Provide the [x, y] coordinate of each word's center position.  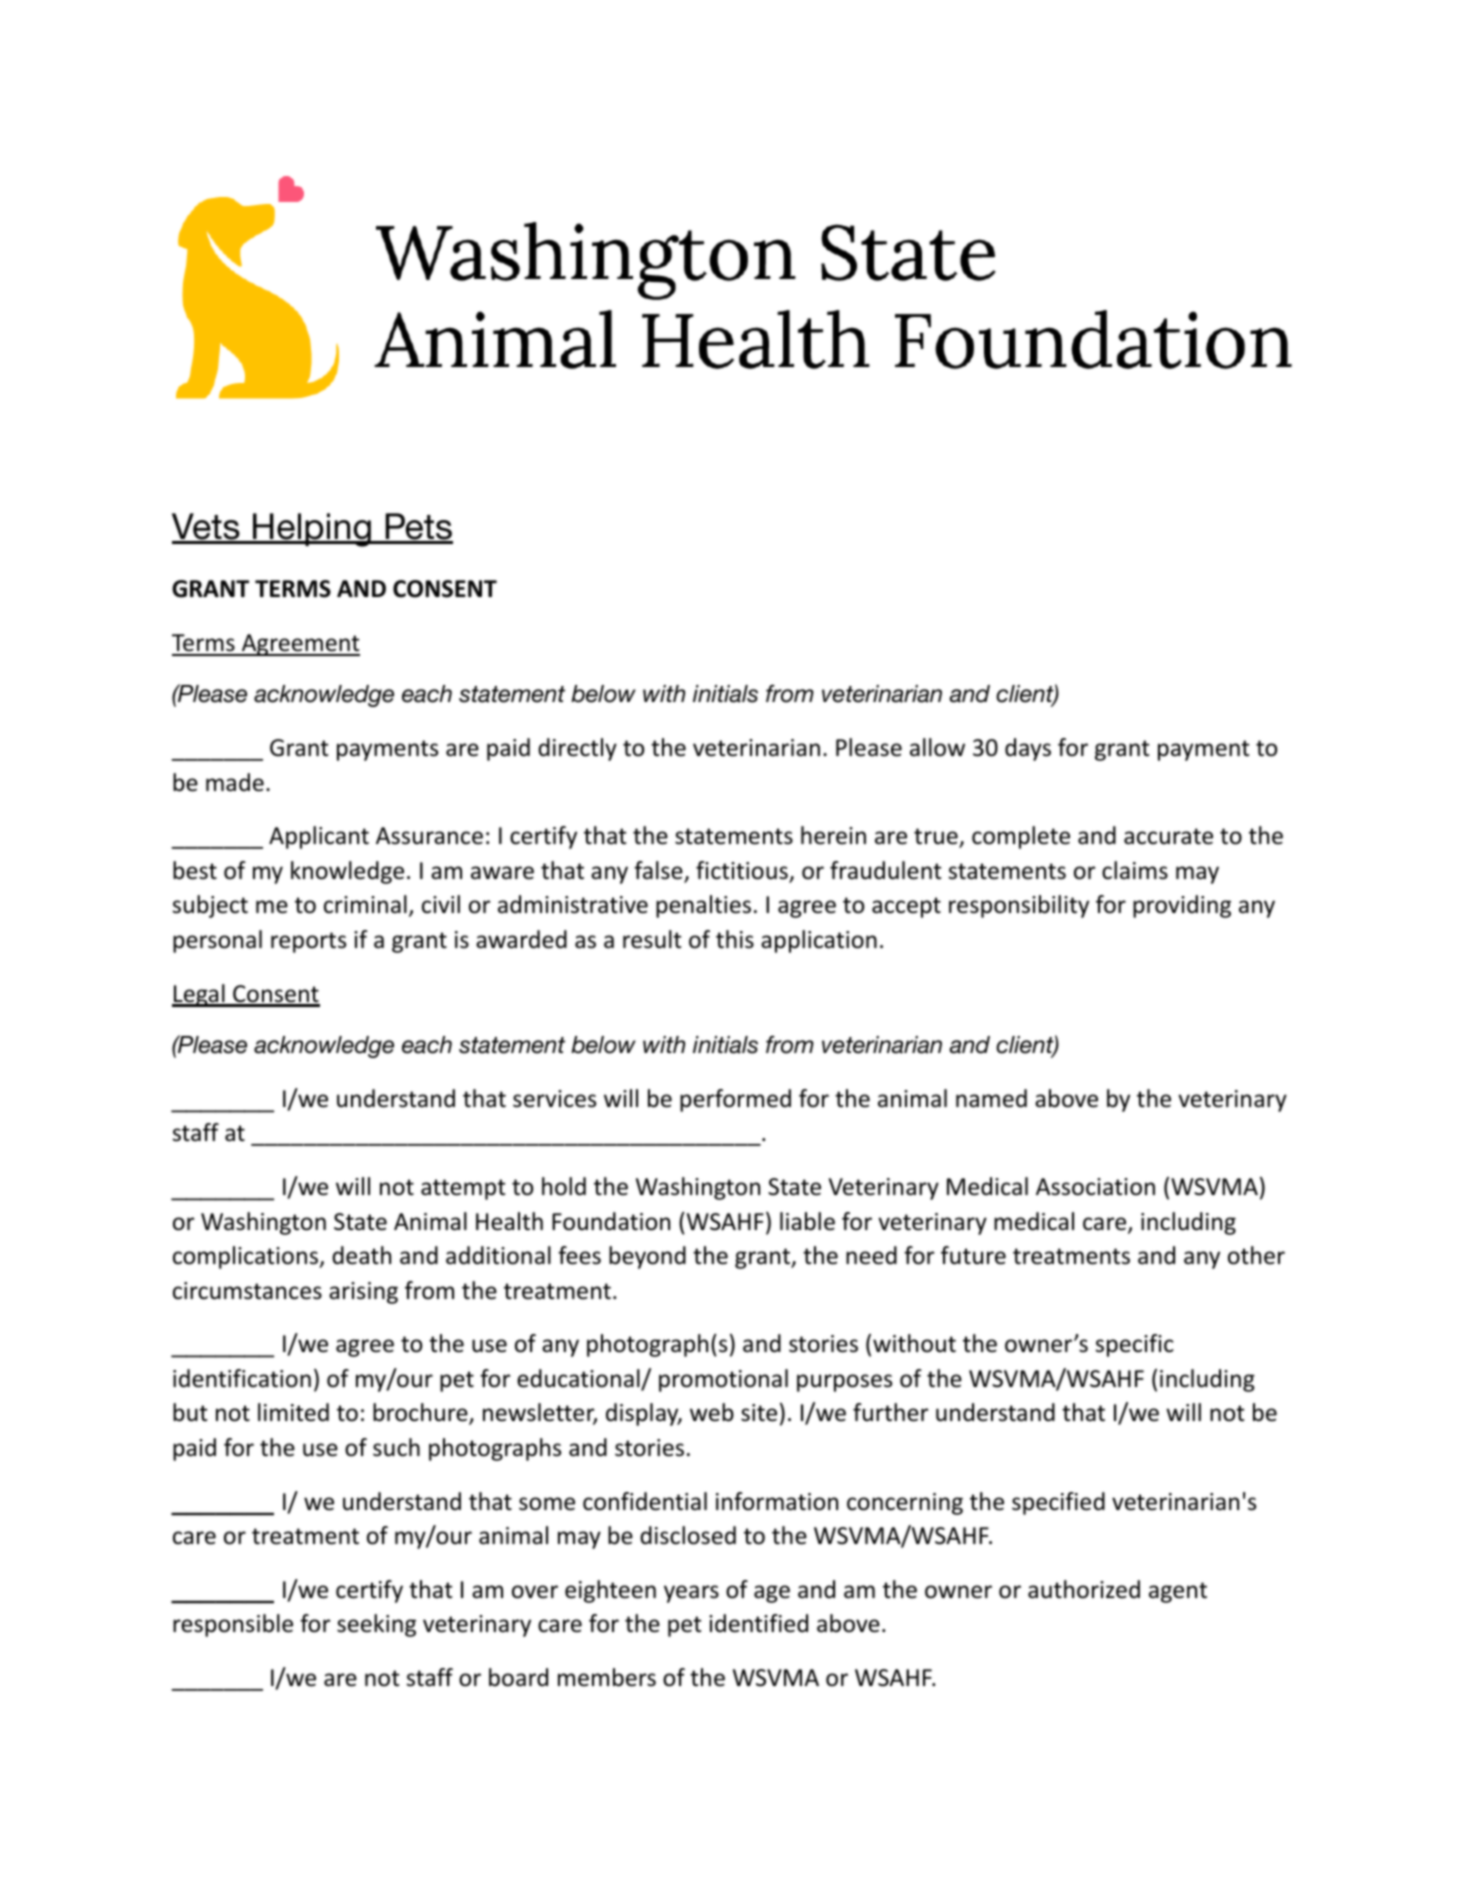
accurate [1168, 836]
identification [242, 1378]
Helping [312, 530]
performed [735, 1100]
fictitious [743, 871]
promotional [723, 1380]
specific [1135, 1345]
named [991, 1098]
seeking [376, 1625]
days [1028, 749]
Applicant [319, 837]
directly [577, 749]
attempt [463, 1189]
